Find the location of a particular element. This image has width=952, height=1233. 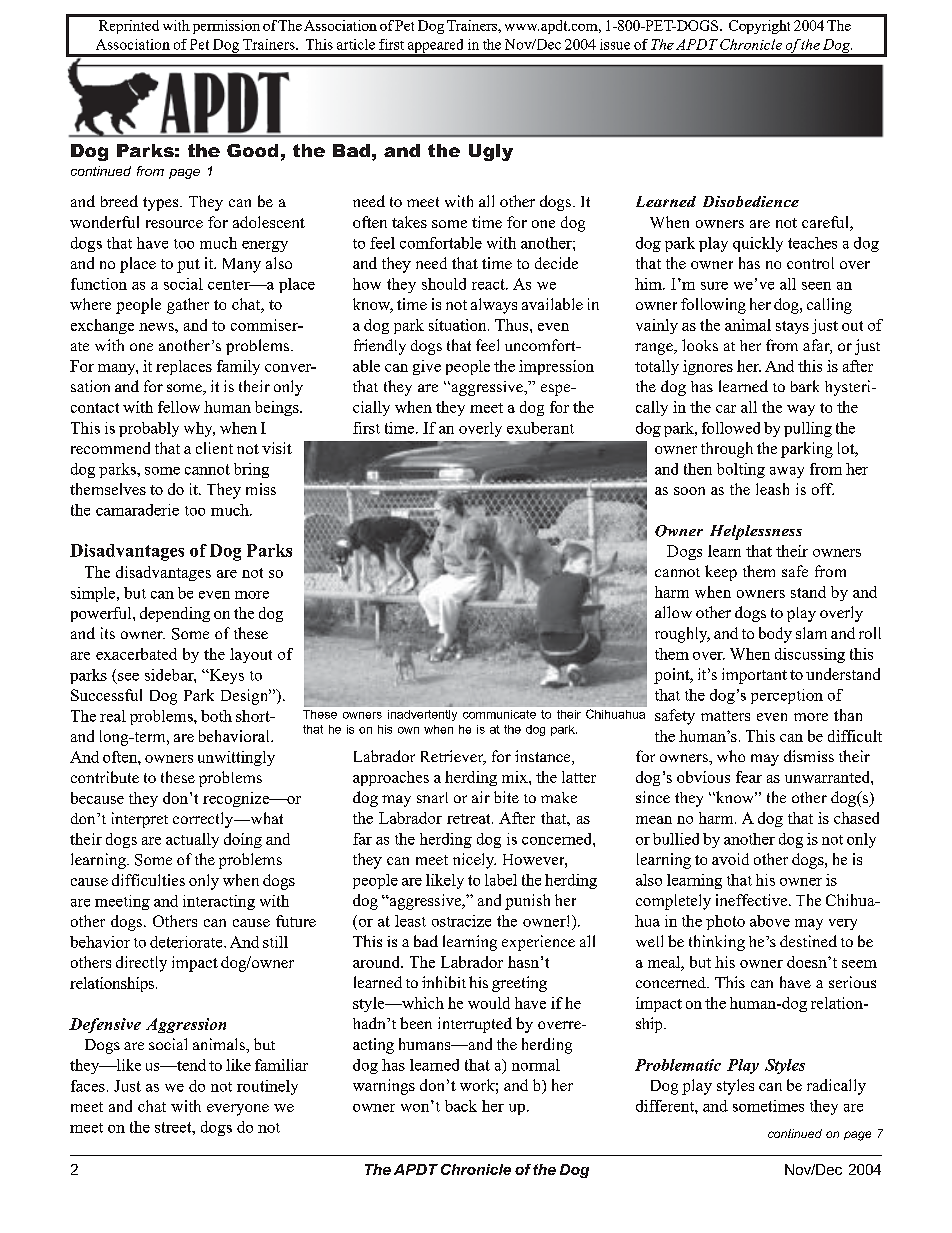

depending is located at coordinates (175, 614).
